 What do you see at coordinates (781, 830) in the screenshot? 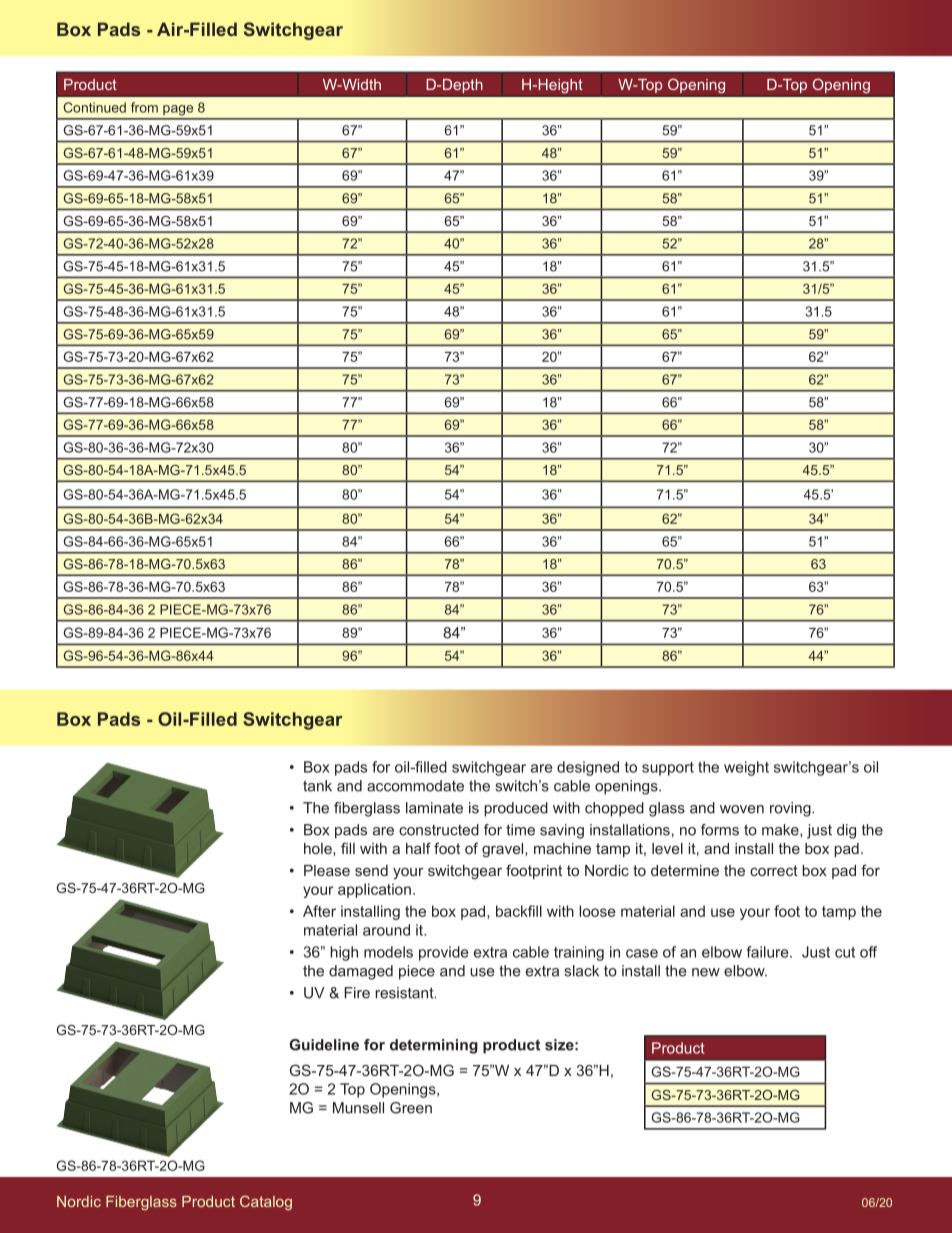
I see `make` at bounding box center [781, 830].
